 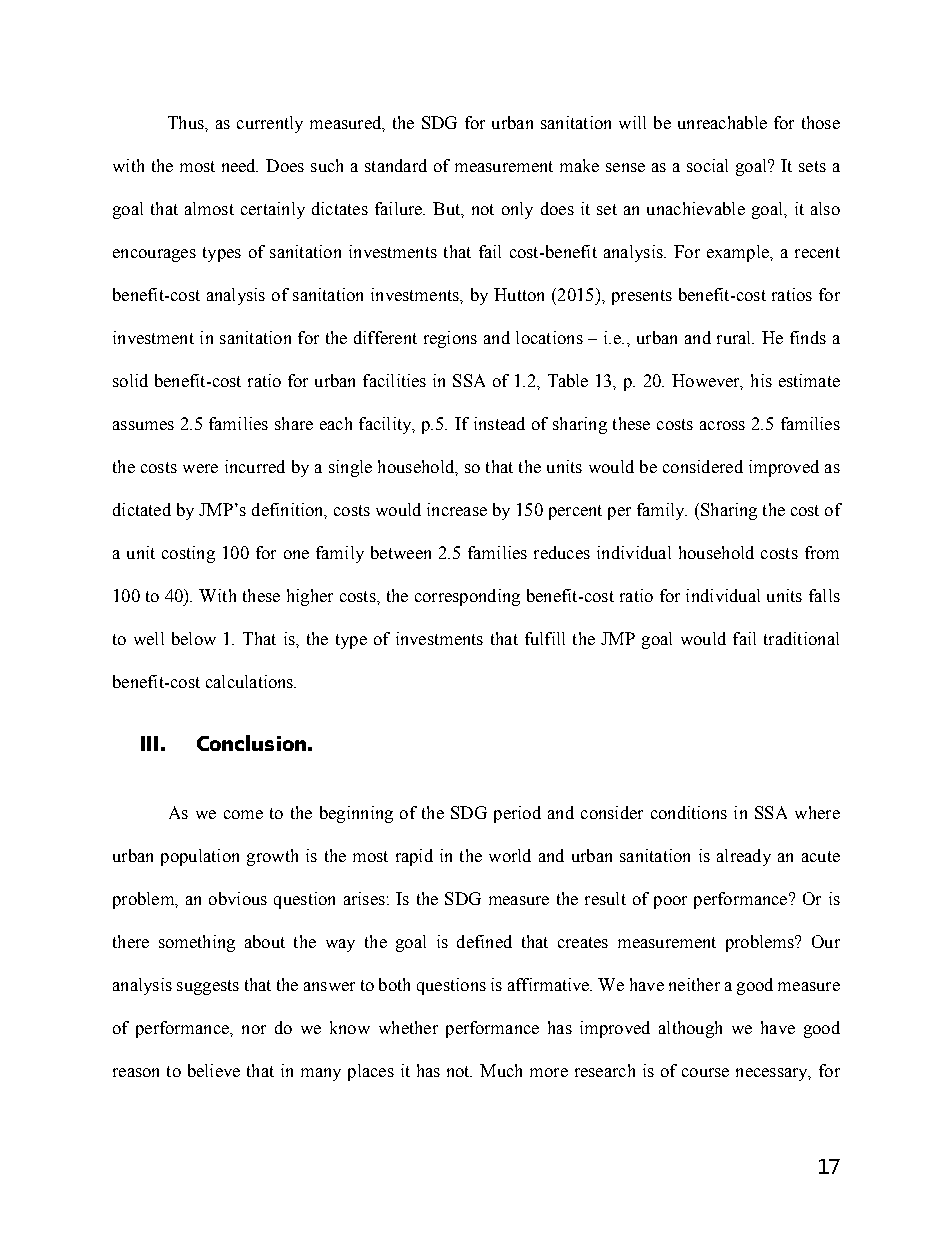 What do you see at coordinates (214, 1070) in the screenshot?
I see `believe` at bounding box center [214, 1070].
